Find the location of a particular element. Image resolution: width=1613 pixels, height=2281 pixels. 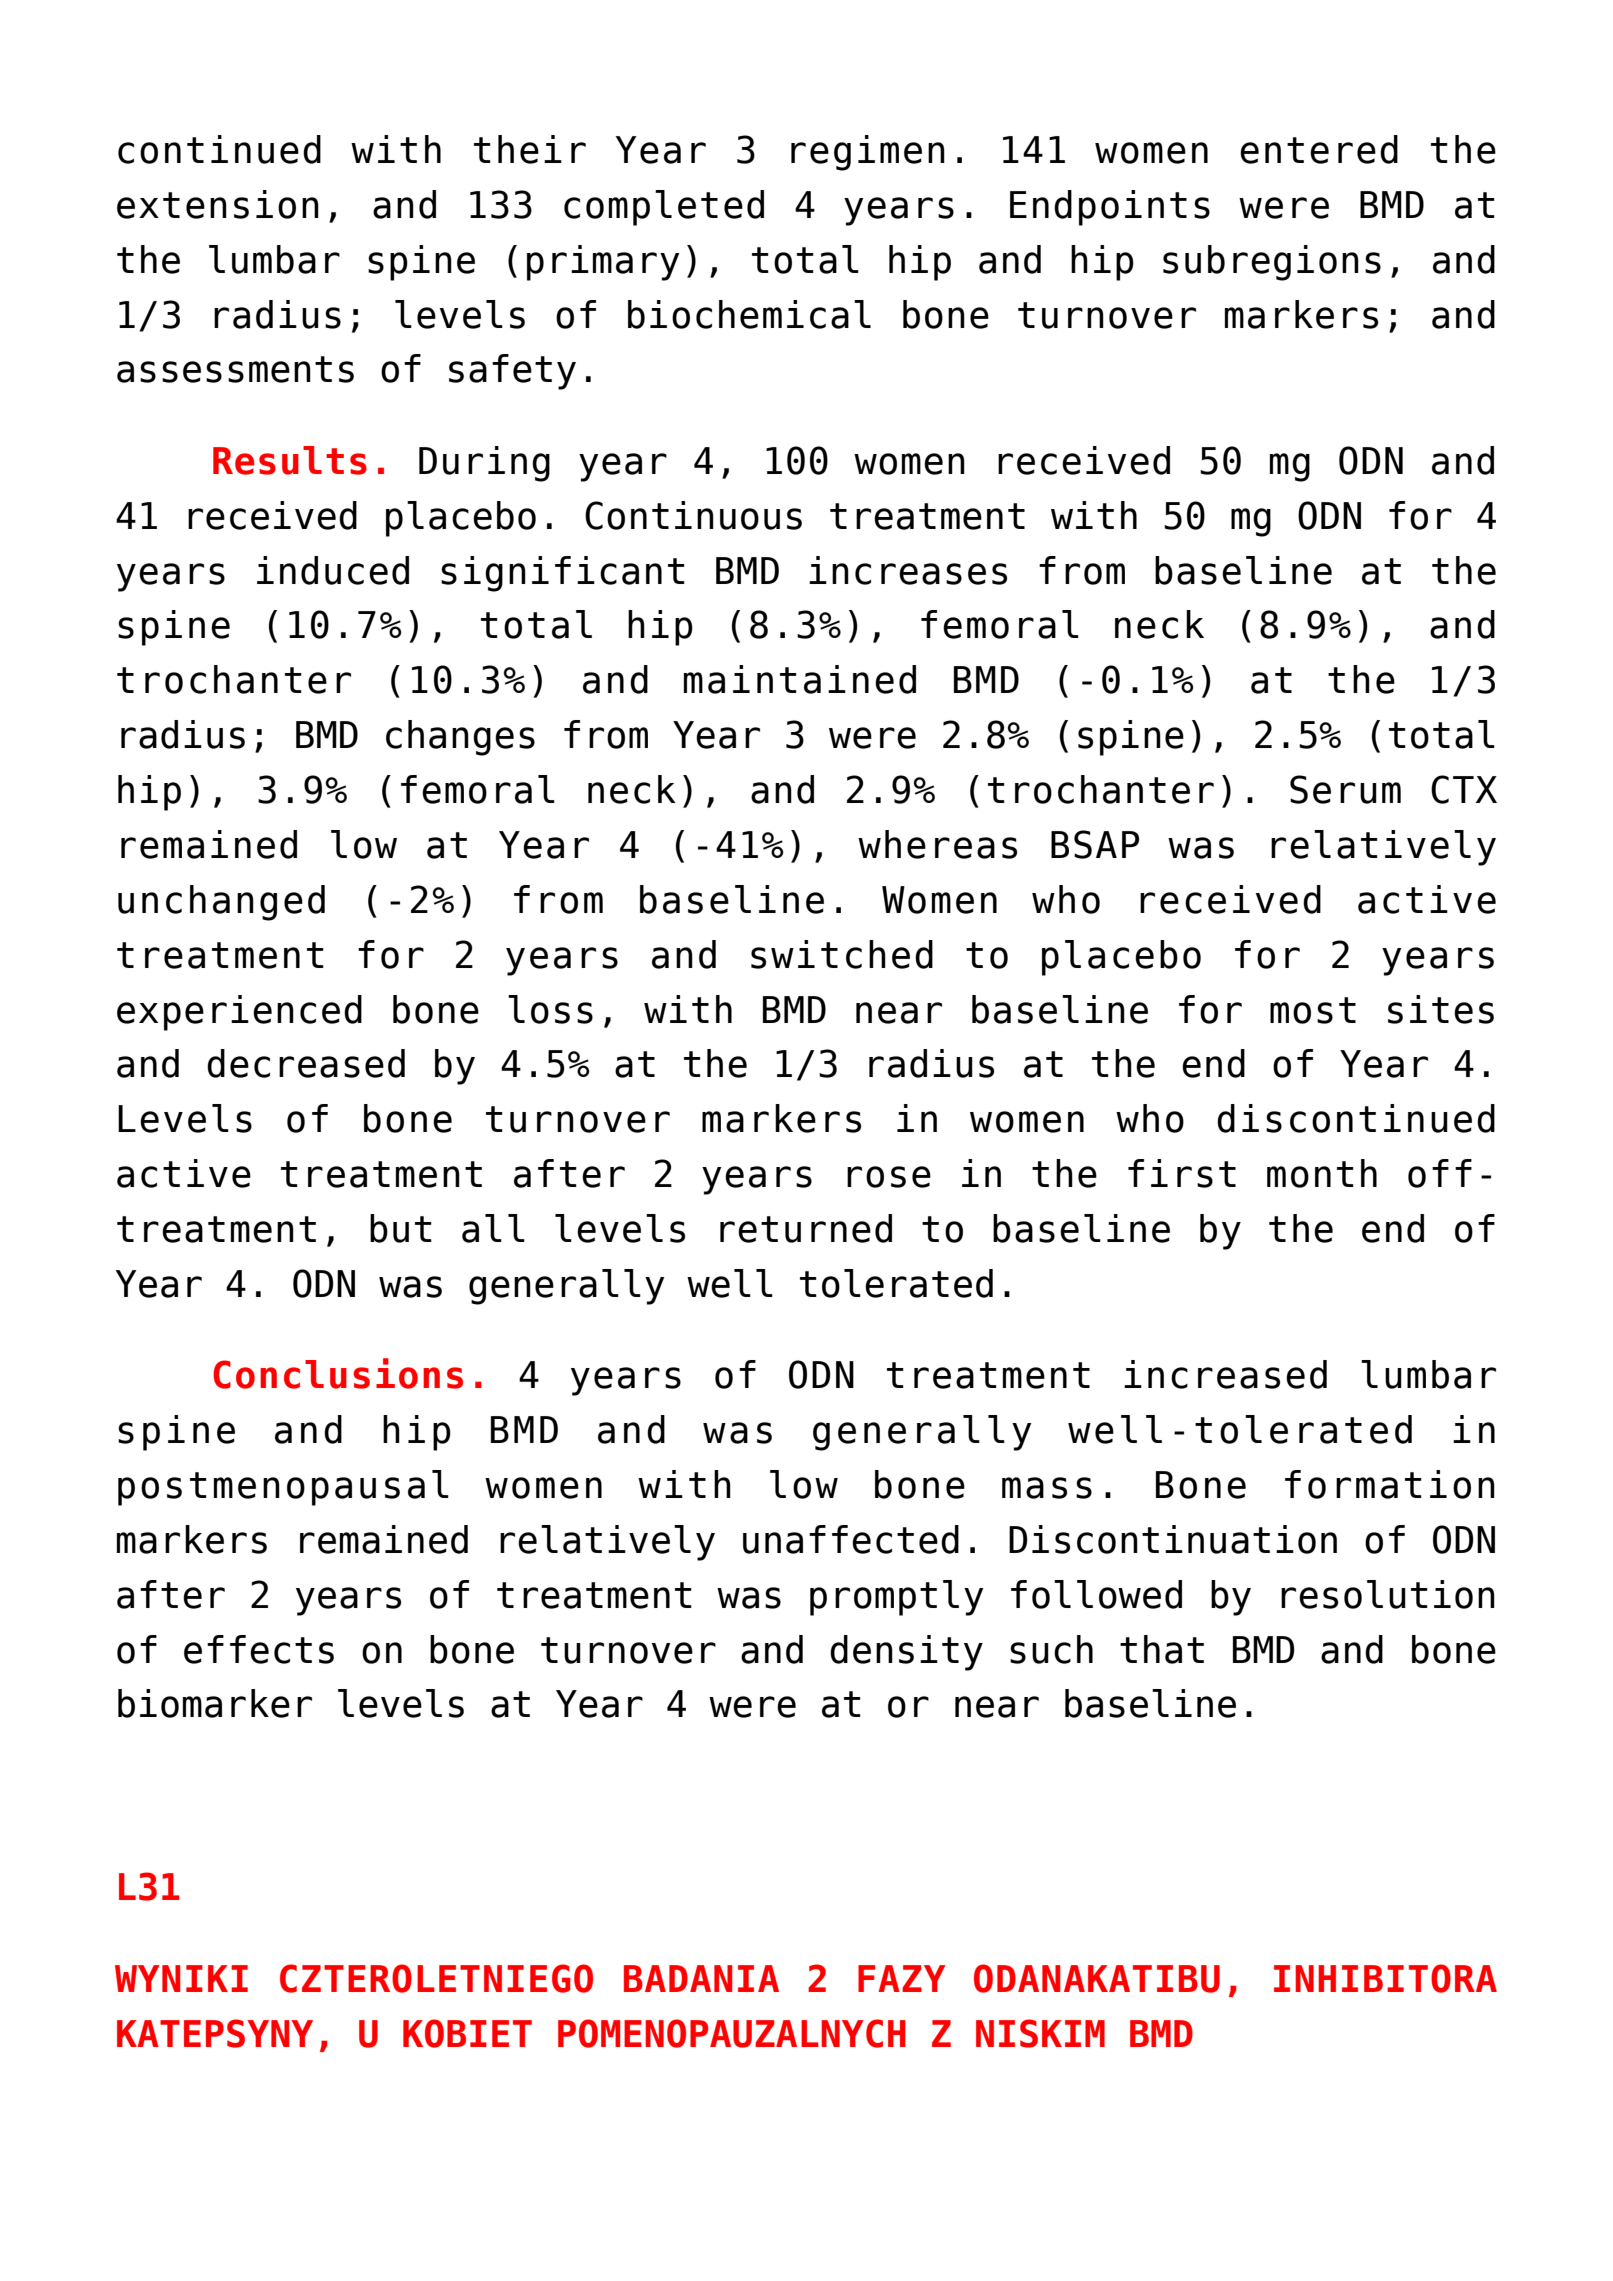

regimen is located at coordinates (868, 153).
